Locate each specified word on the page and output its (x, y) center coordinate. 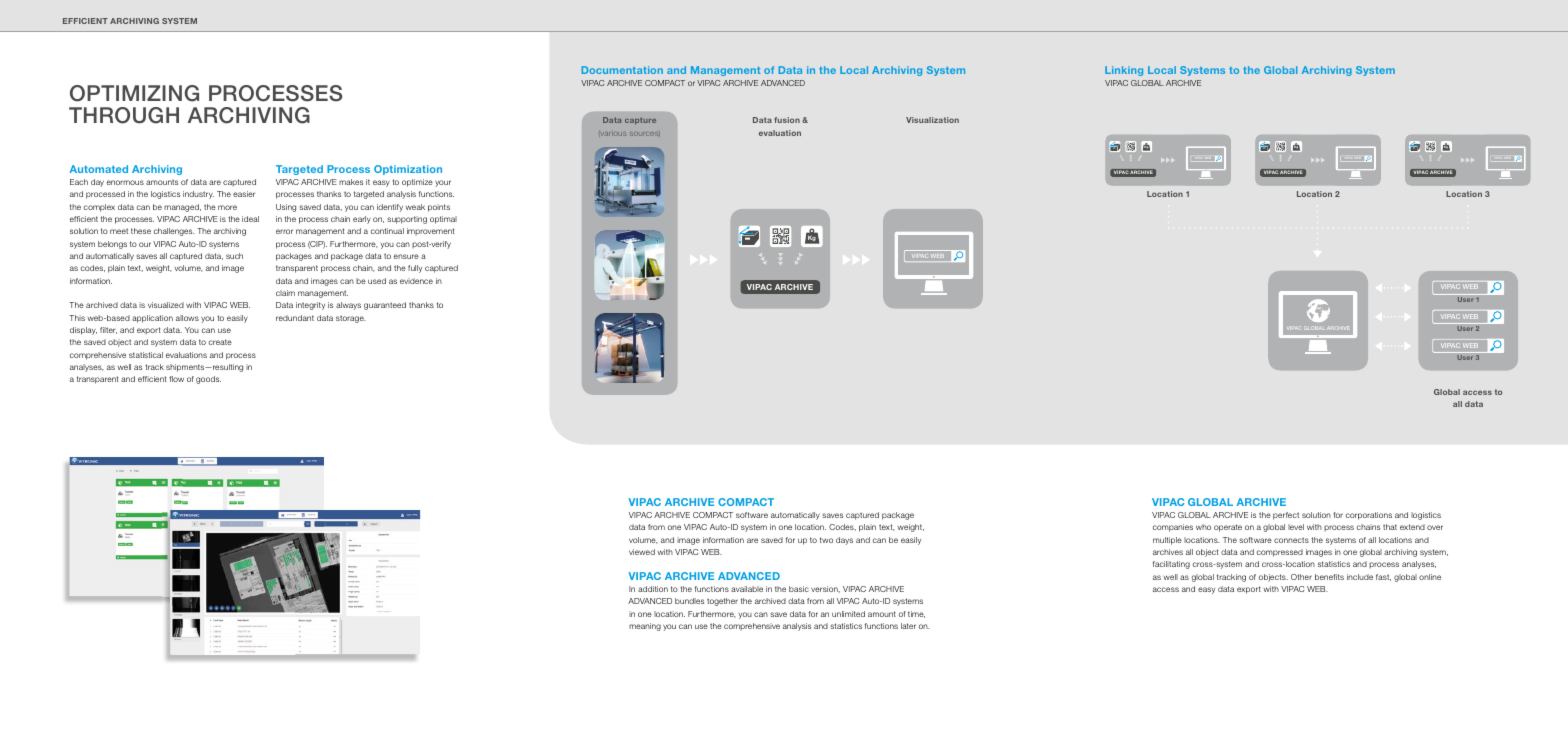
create (220, 342)
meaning (645, 627)
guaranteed (385, 306)
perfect (1286, 516)
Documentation (622, 70)
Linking (1124, 71)
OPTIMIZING (134, 93)
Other (1301, 577)
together (722, 602)
